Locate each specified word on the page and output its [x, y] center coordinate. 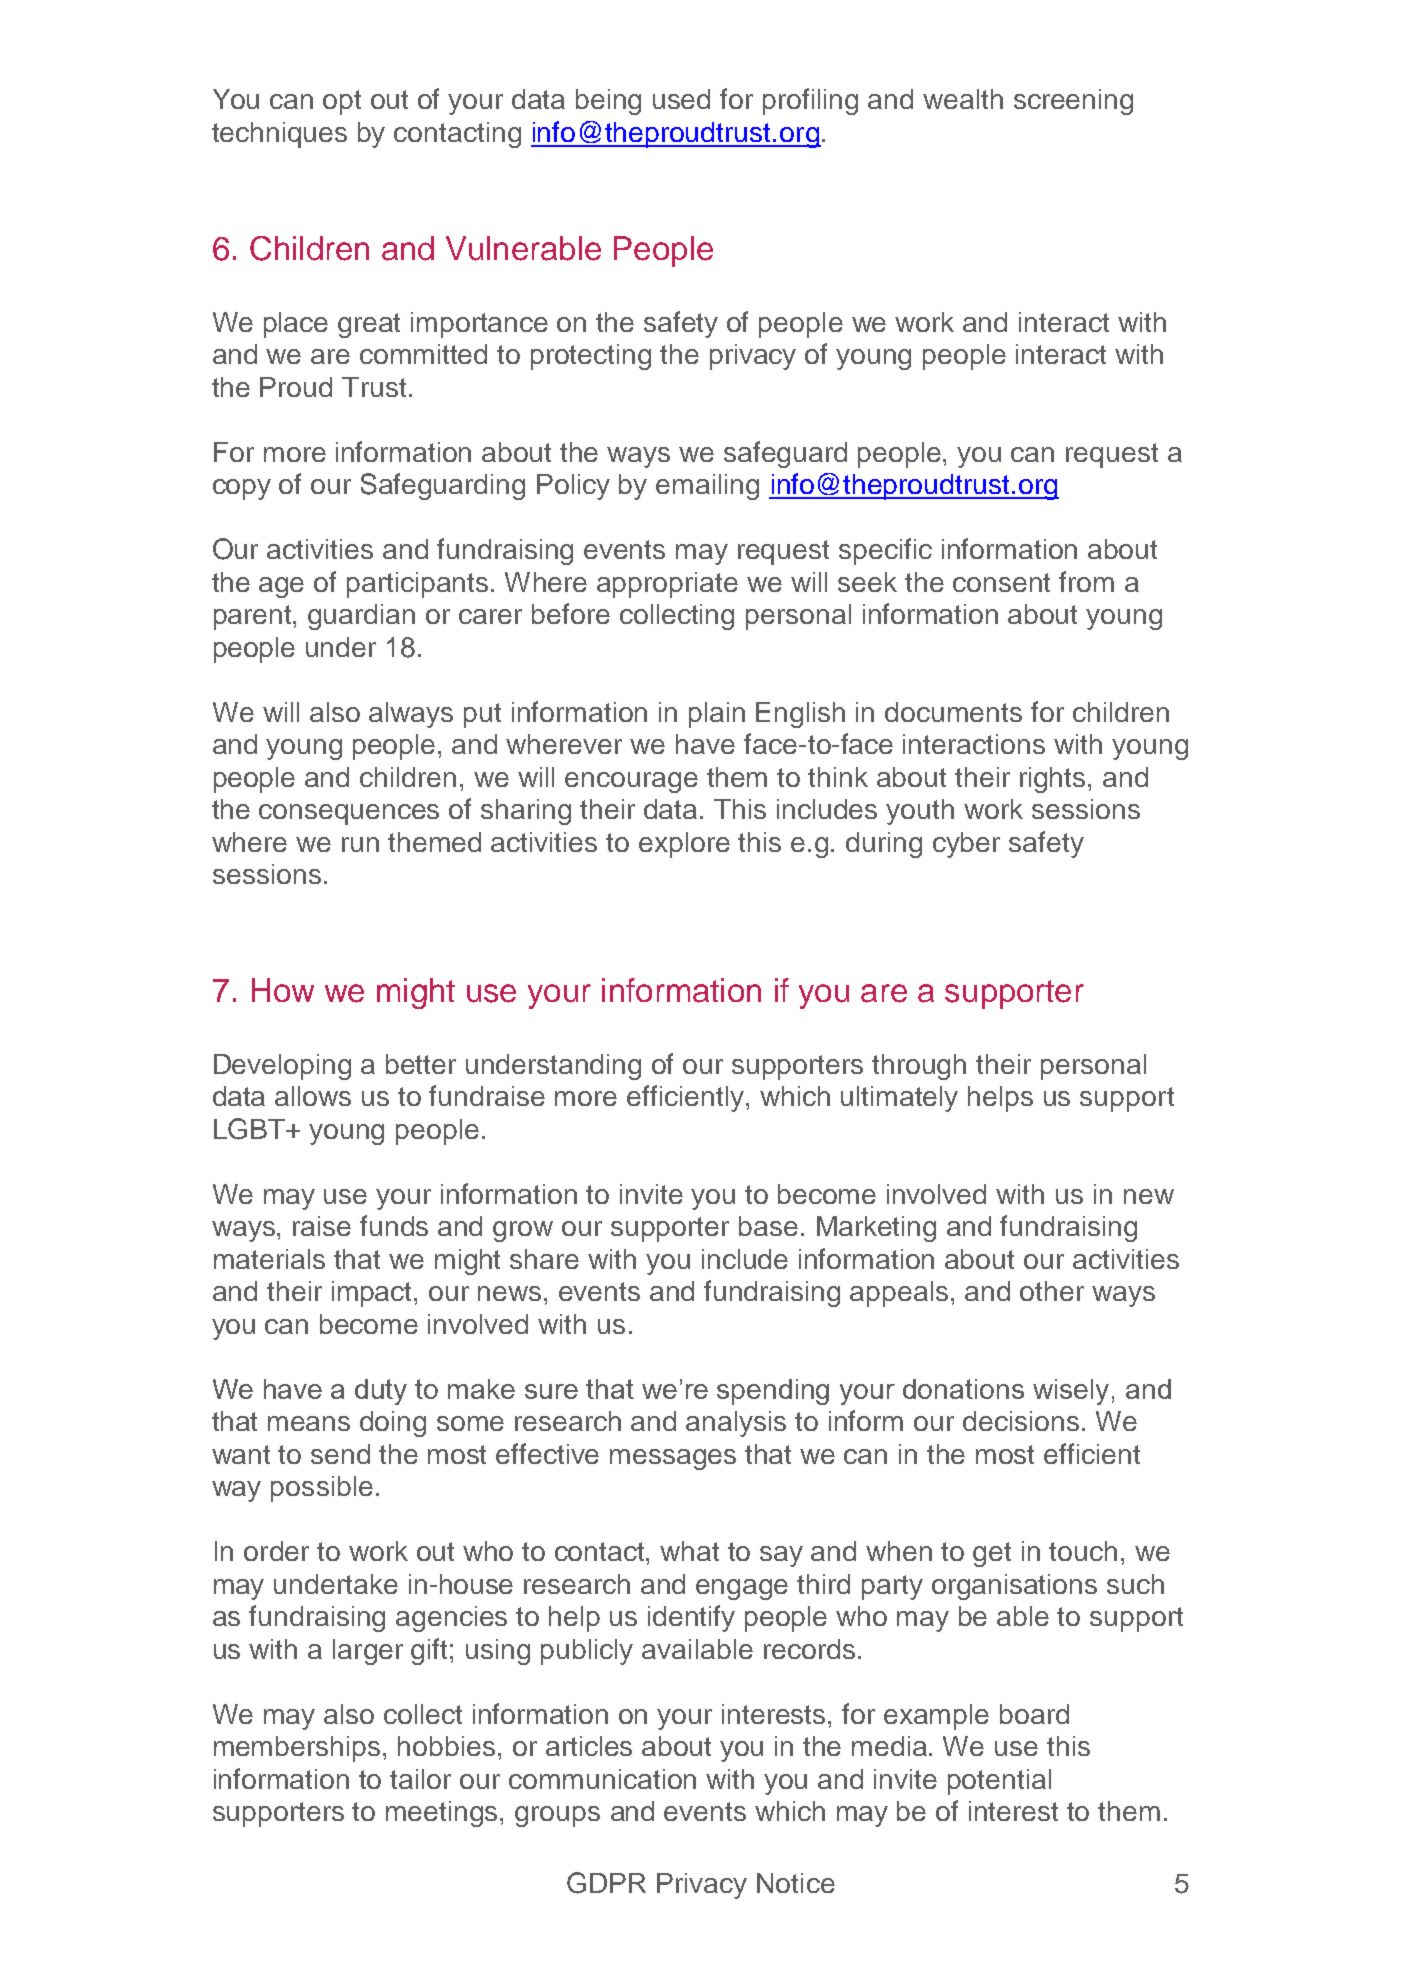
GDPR [606, 1883]
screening [1073, 102]
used [681, 99]
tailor [420, 1779]
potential [999, 1782]
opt [342, 102]
